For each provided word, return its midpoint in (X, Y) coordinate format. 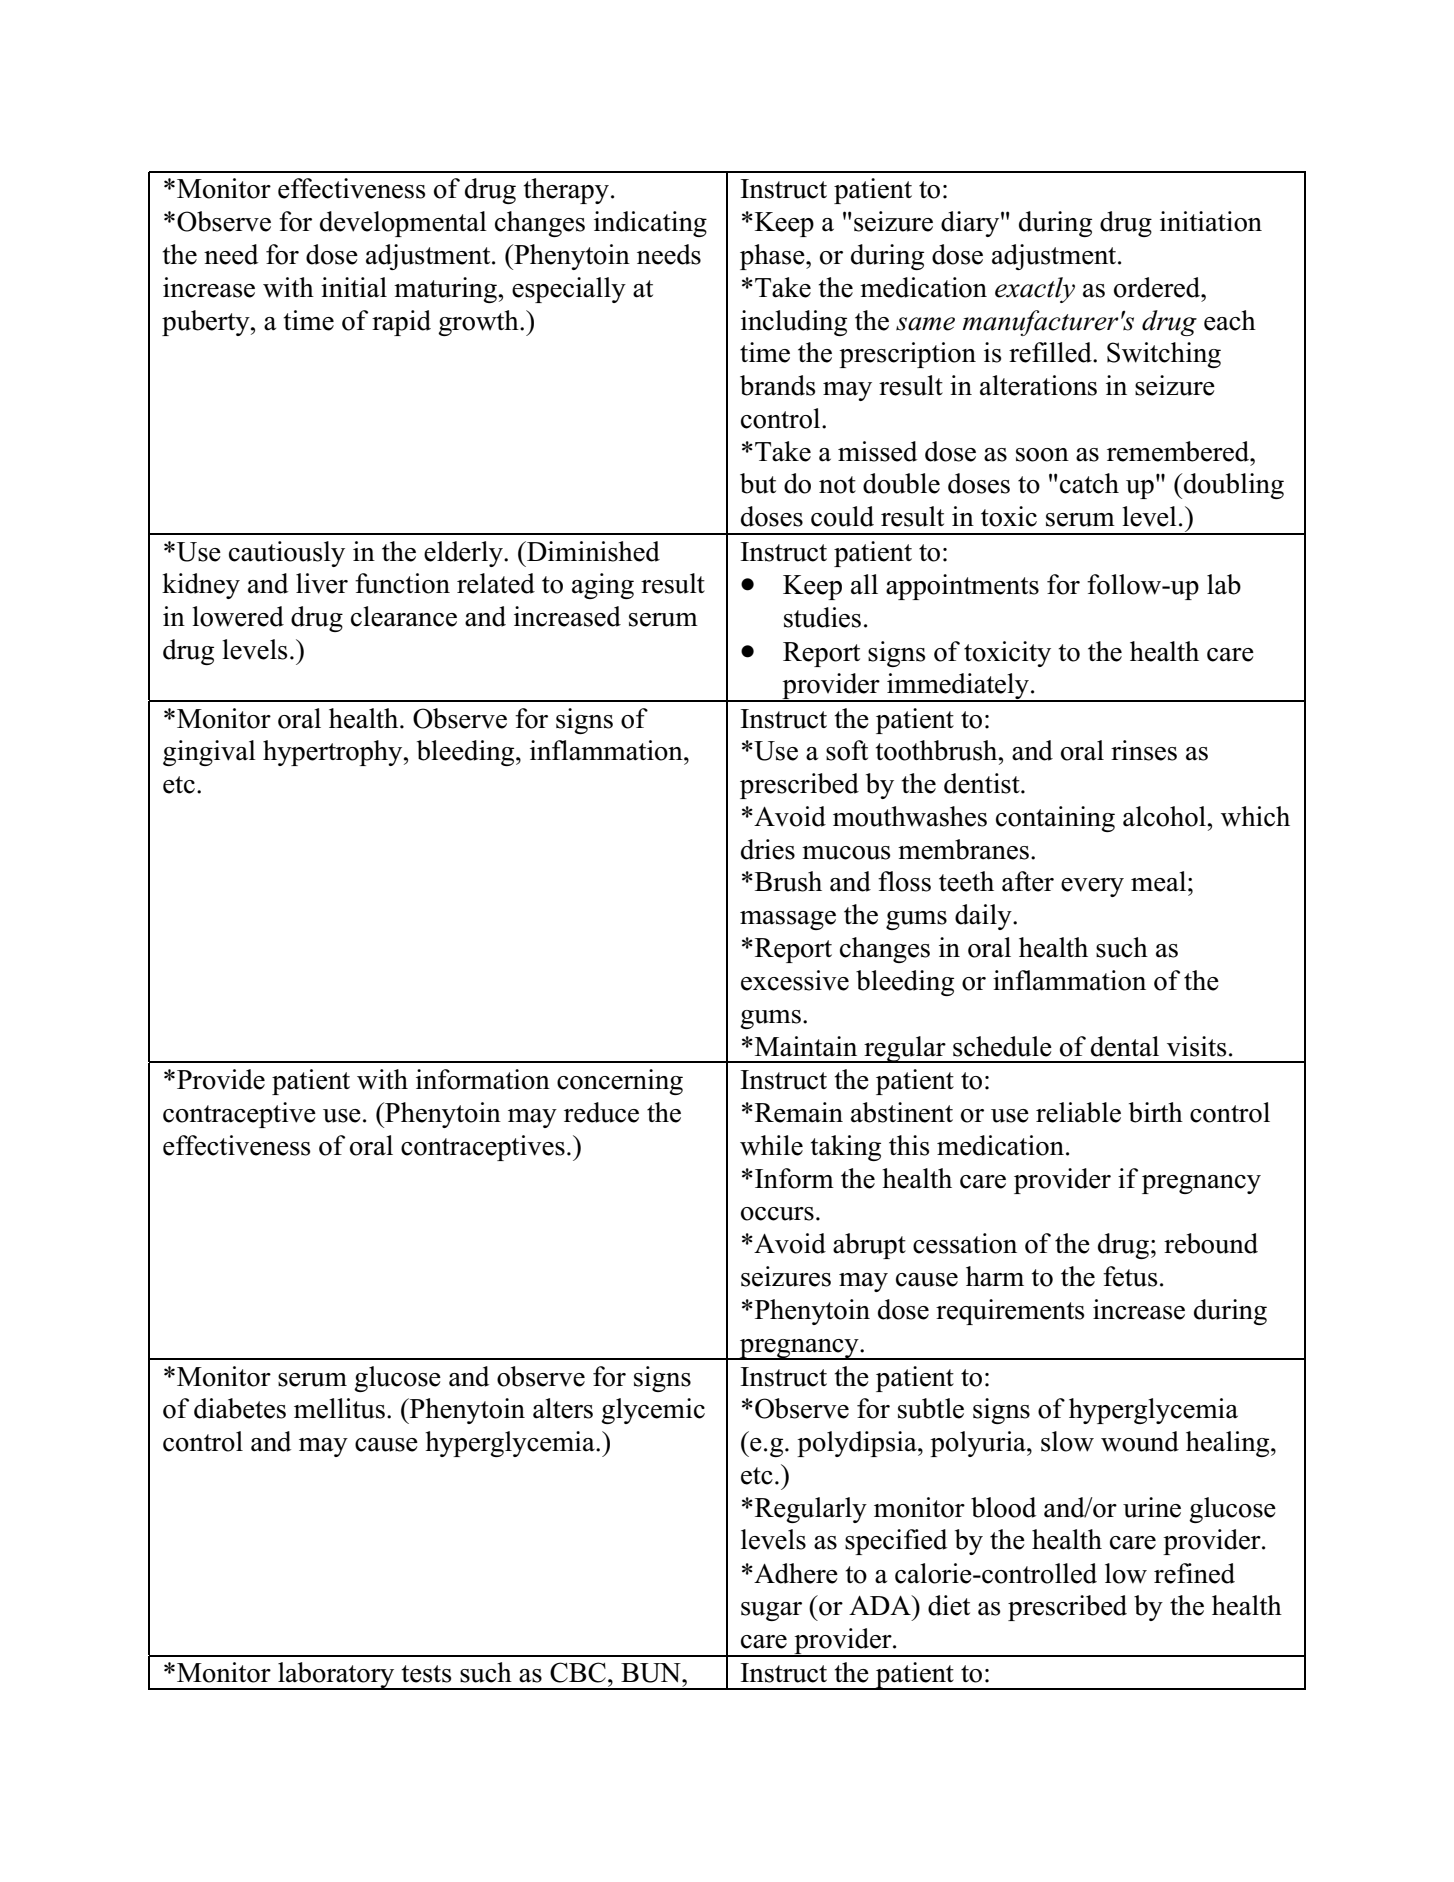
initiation (1211, 221)
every (1092, 887)
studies (822, 617)
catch (1089, 483)
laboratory (336, 1676)
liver (322, 583)
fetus (1130, 1276)
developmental (403, 224)
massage (788, 920)
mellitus (339, 1408)
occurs (777, 1214)
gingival (209, 753)
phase (773, 257)
